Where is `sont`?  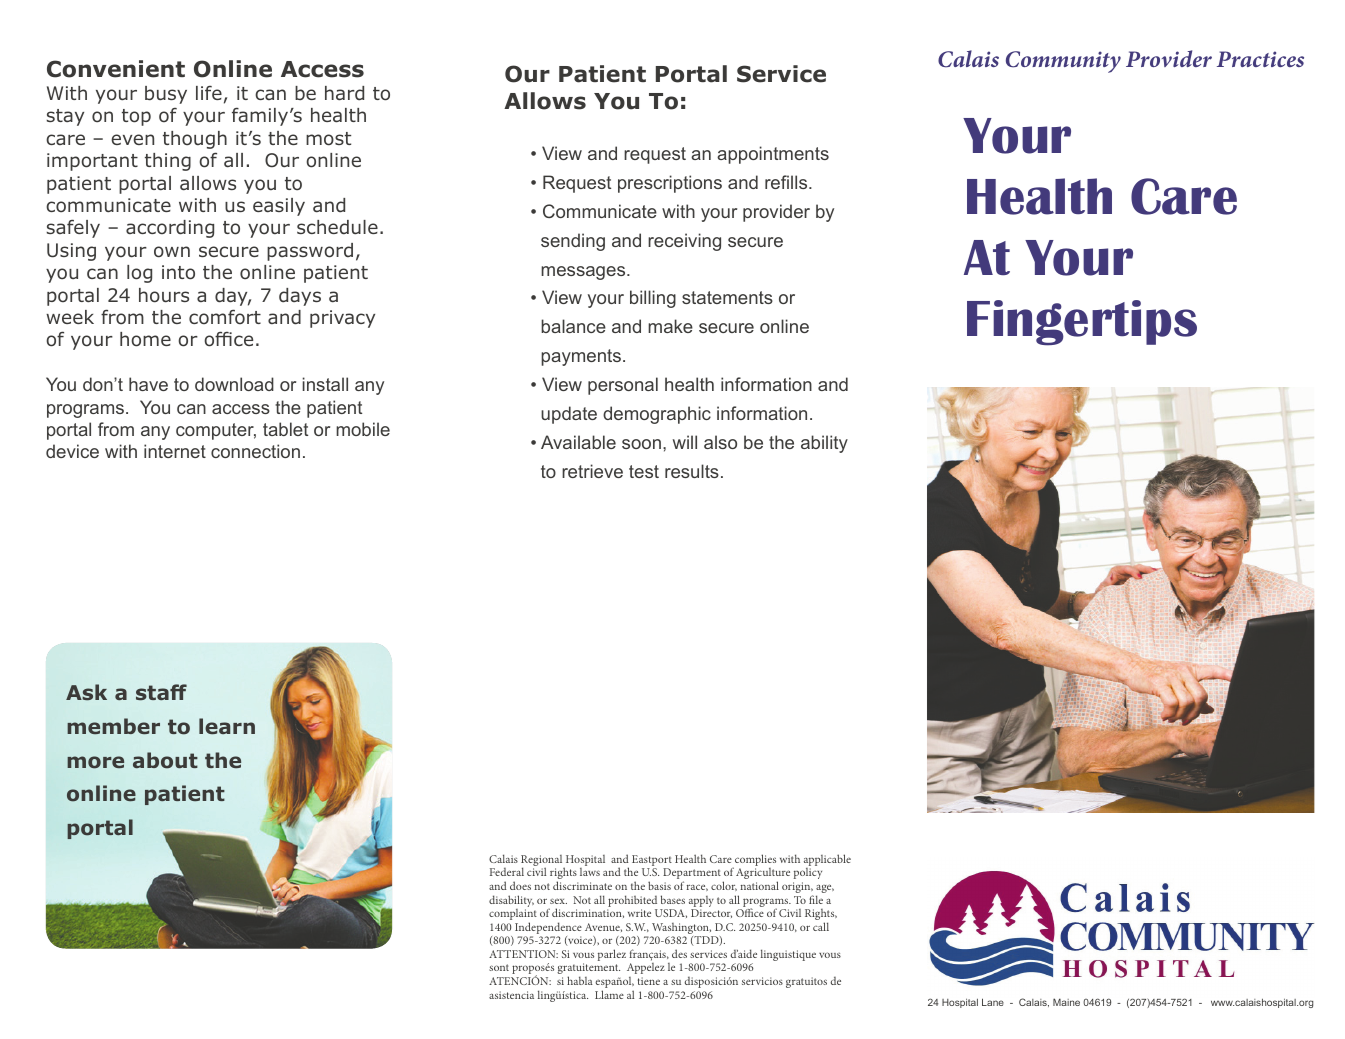 sont is located at coordinates (499, 967).
